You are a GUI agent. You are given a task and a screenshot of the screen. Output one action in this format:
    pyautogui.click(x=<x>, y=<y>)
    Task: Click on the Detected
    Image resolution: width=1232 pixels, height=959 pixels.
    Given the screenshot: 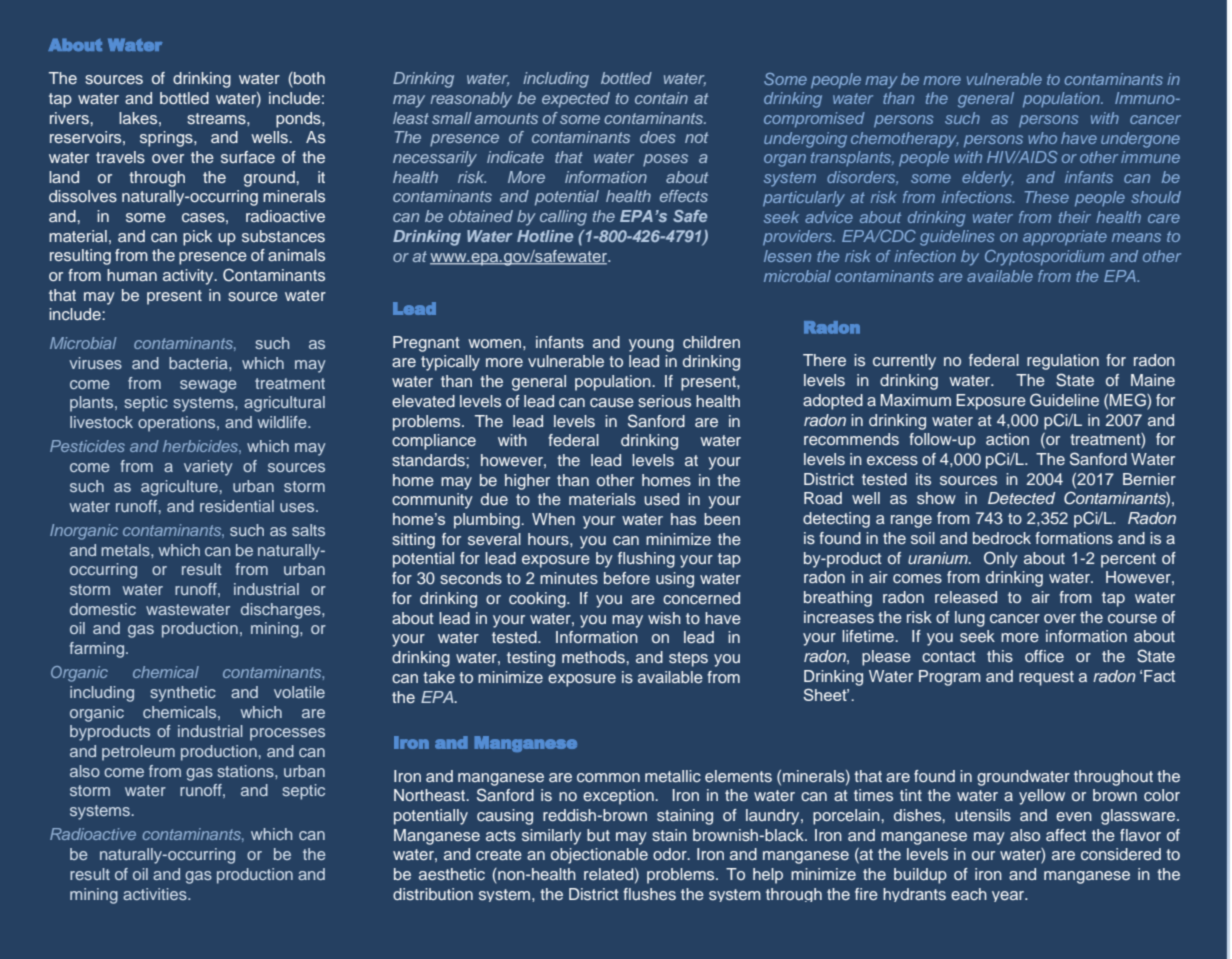 What is the action you would take?
    pyautogui.click(x=1021, y=498)
